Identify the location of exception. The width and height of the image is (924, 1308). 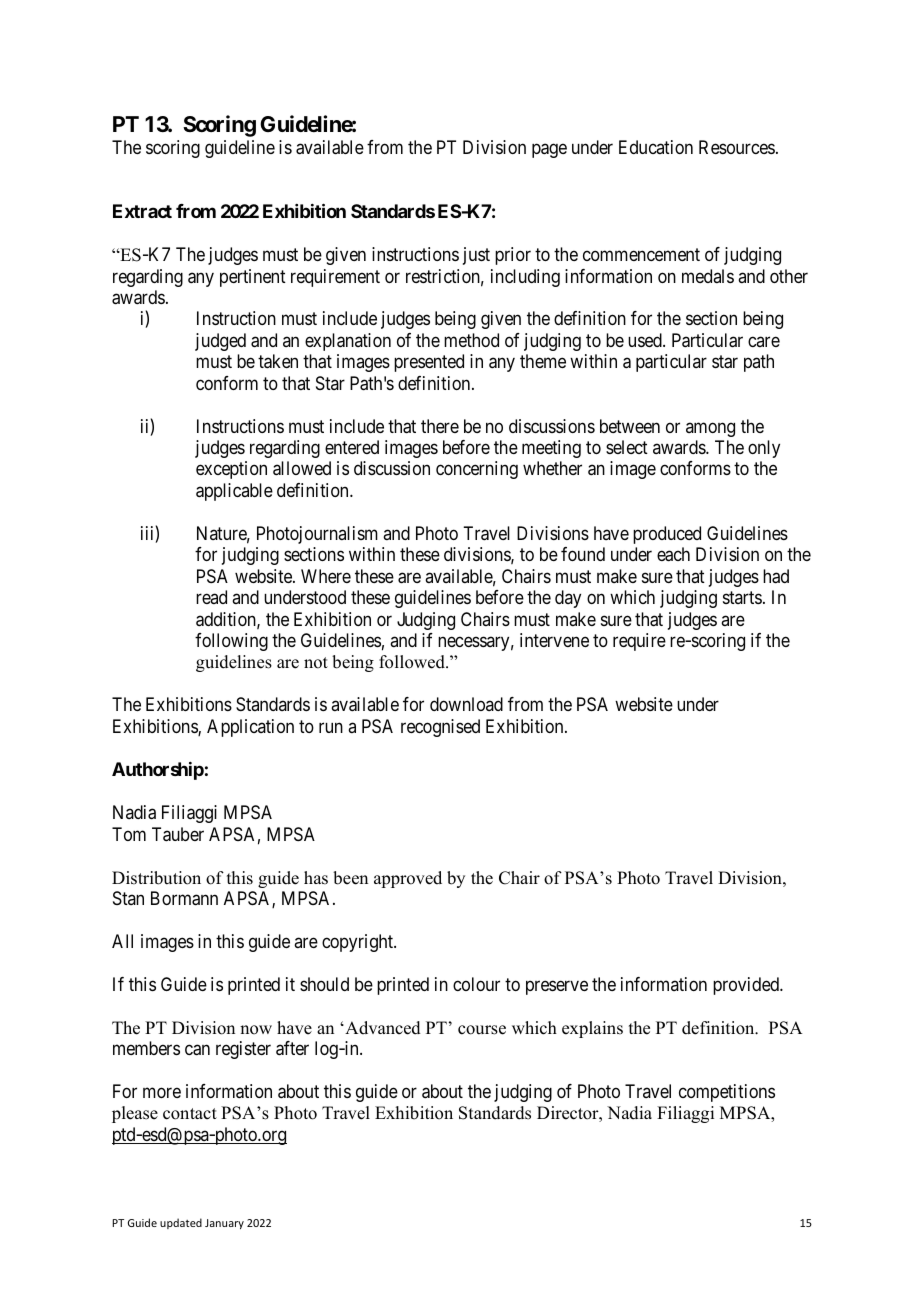
(231, 470).
